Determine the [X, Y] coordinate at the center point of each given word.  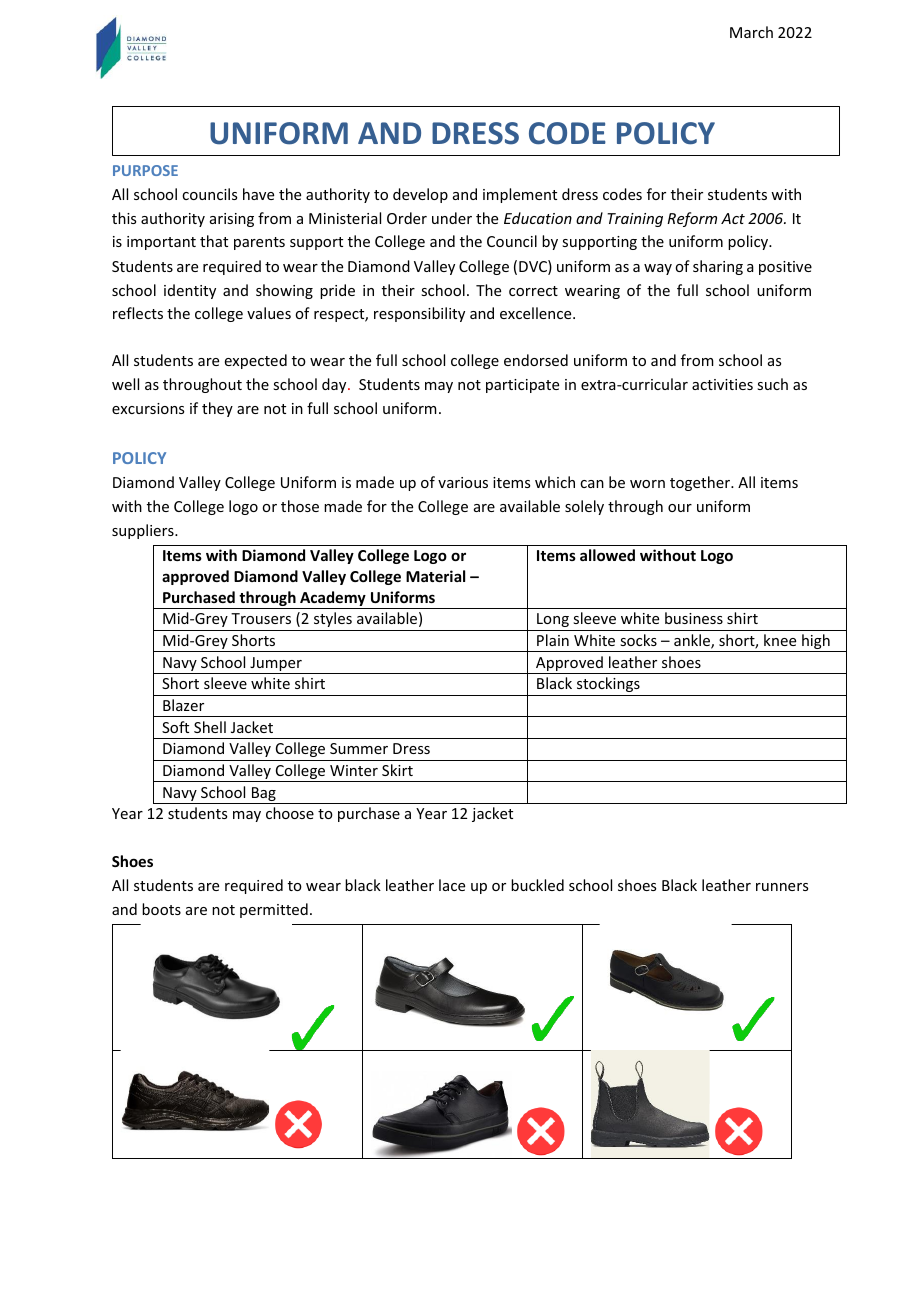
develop [420, 195]
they [217, 409]
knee [780, 640]
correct [533, 291]
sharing [718, 267]
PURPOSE [145, 170]
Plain [553, 640]
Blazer [183, 705]
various [463, 482]
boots [161, 909]
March [751, 32]
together [701, 483]
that [214, 241]
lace [452, 885]
